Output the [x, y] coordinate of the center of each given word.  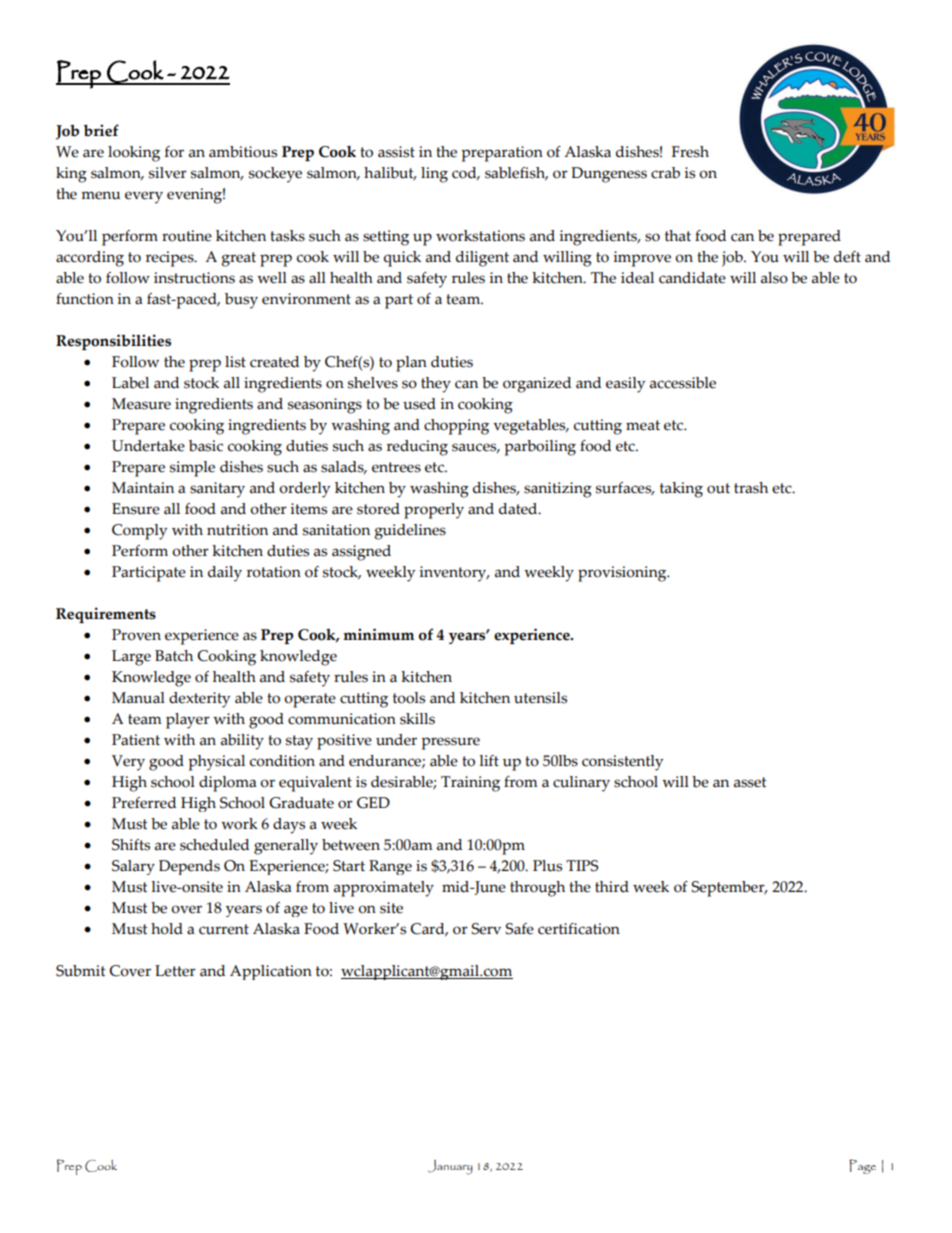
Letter [175, 971]
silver [168, 173]
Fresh [690, 152]
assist [396, 152]
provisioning [623, 574]
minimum [378, 634]
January [450, 1167]
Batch [174, 656]
